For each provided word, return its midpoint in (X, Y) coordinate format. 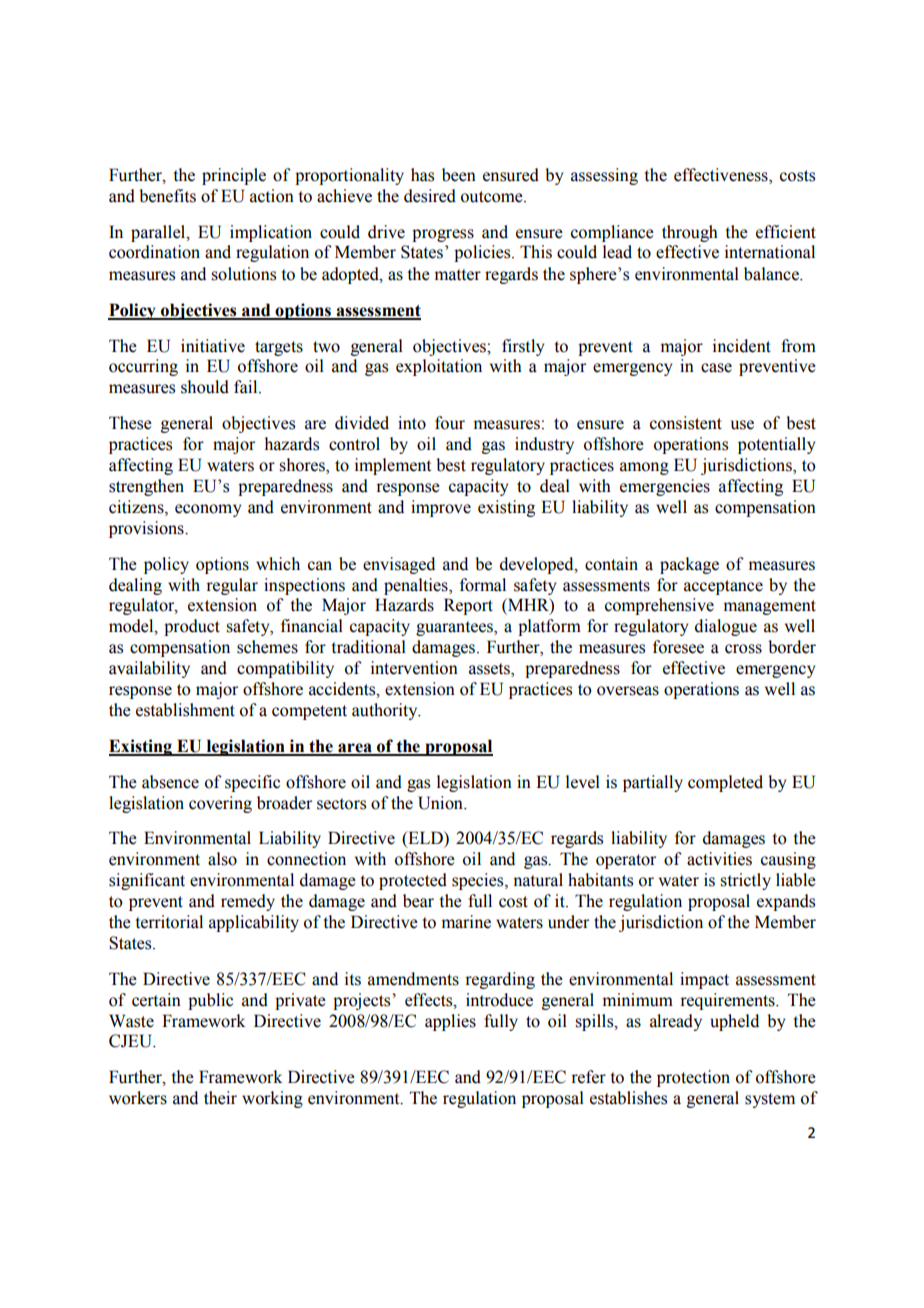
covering (220, 804)
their (220, 1098)
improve (441, 508)
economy (208, 510)
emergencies (665, 487)
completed (725, 783)
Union (441, 803)
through (690, 233)
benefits (167, 196)
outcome (493, 197)
